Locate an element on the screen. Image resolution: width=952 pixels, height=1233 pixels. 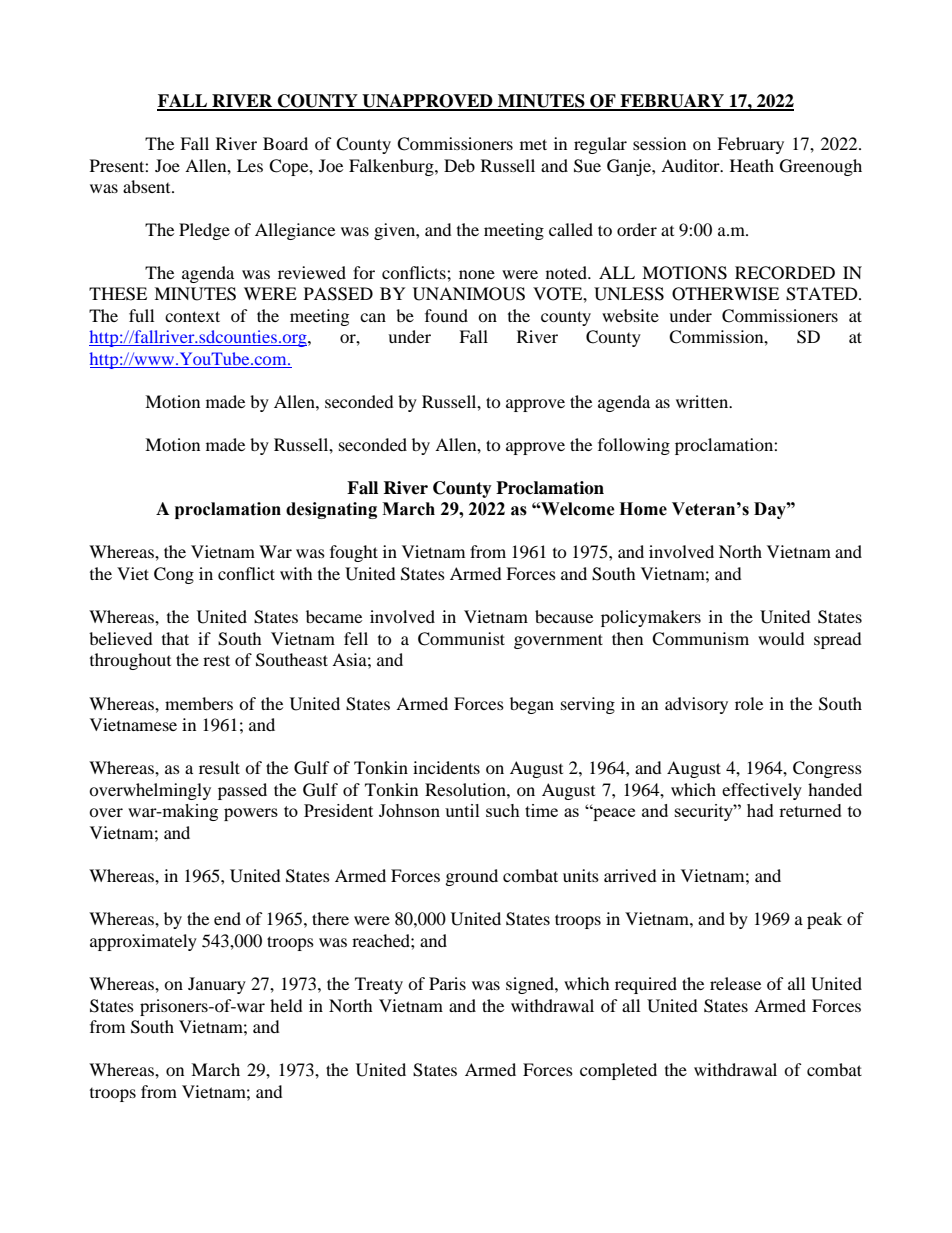
Heath is located at coordinates (752, 165).
